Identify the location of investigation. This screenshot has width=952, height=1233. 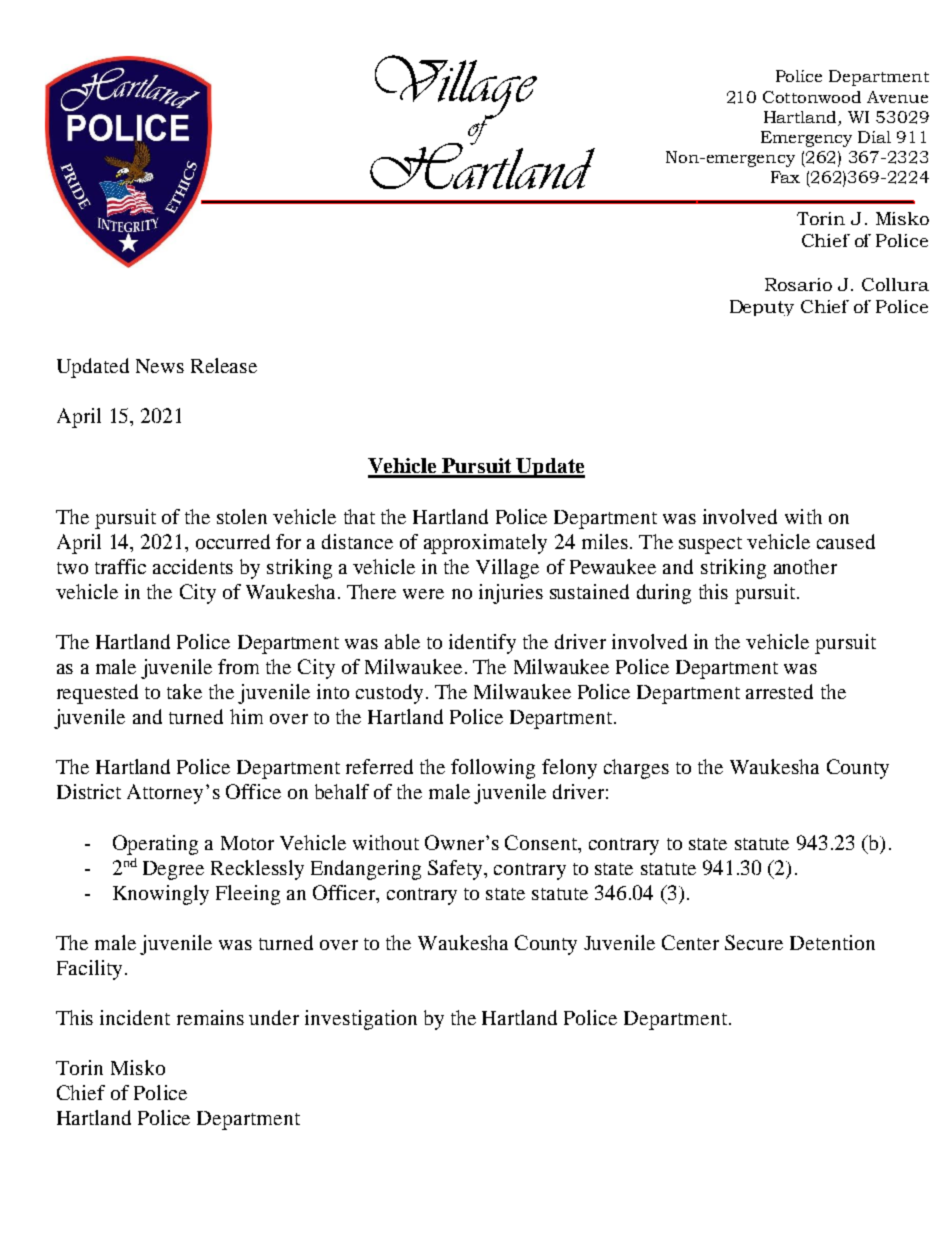
(361, 1020).
